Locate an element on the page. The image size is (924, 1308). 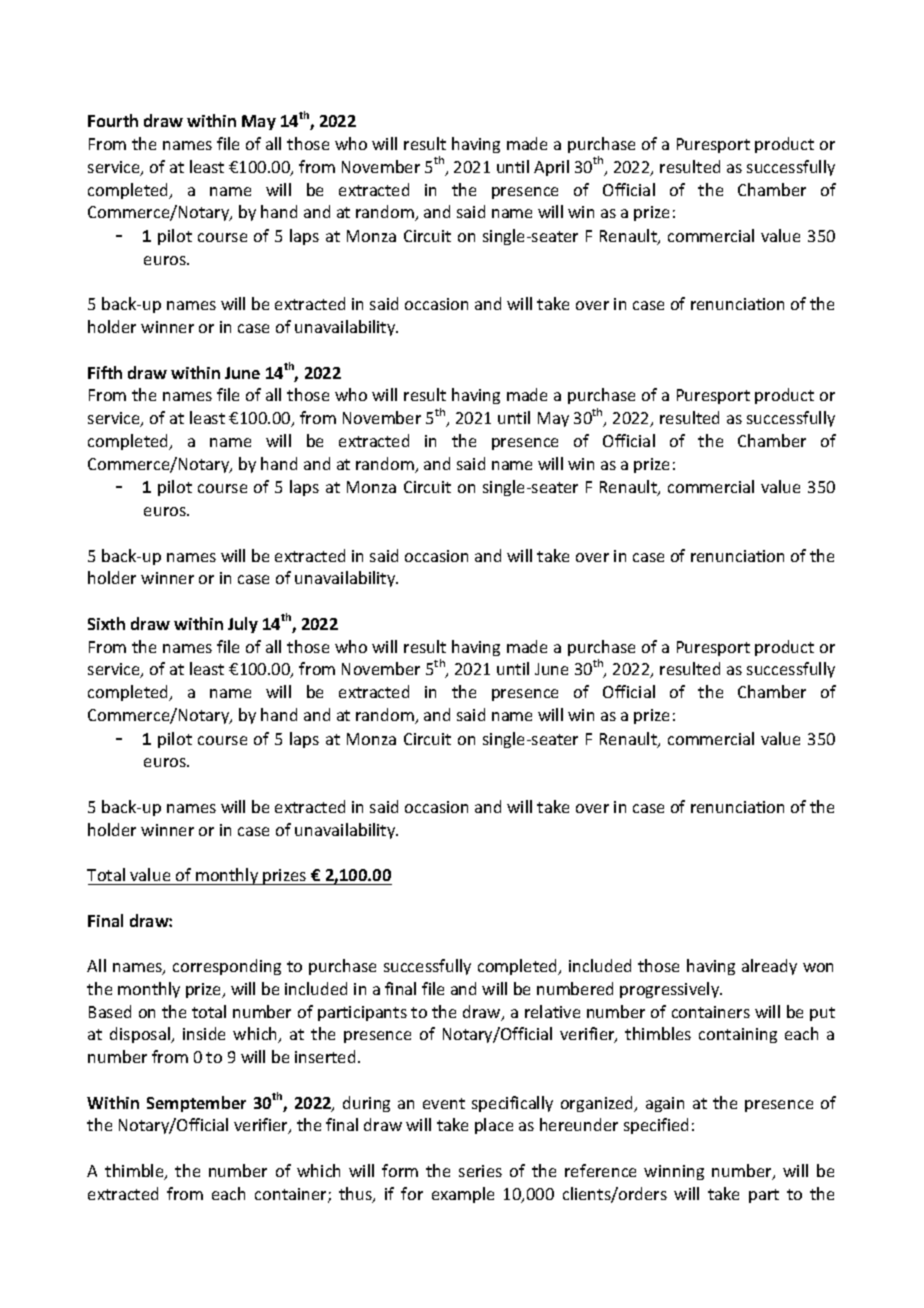
series is located at coordinates (480, 1171).
